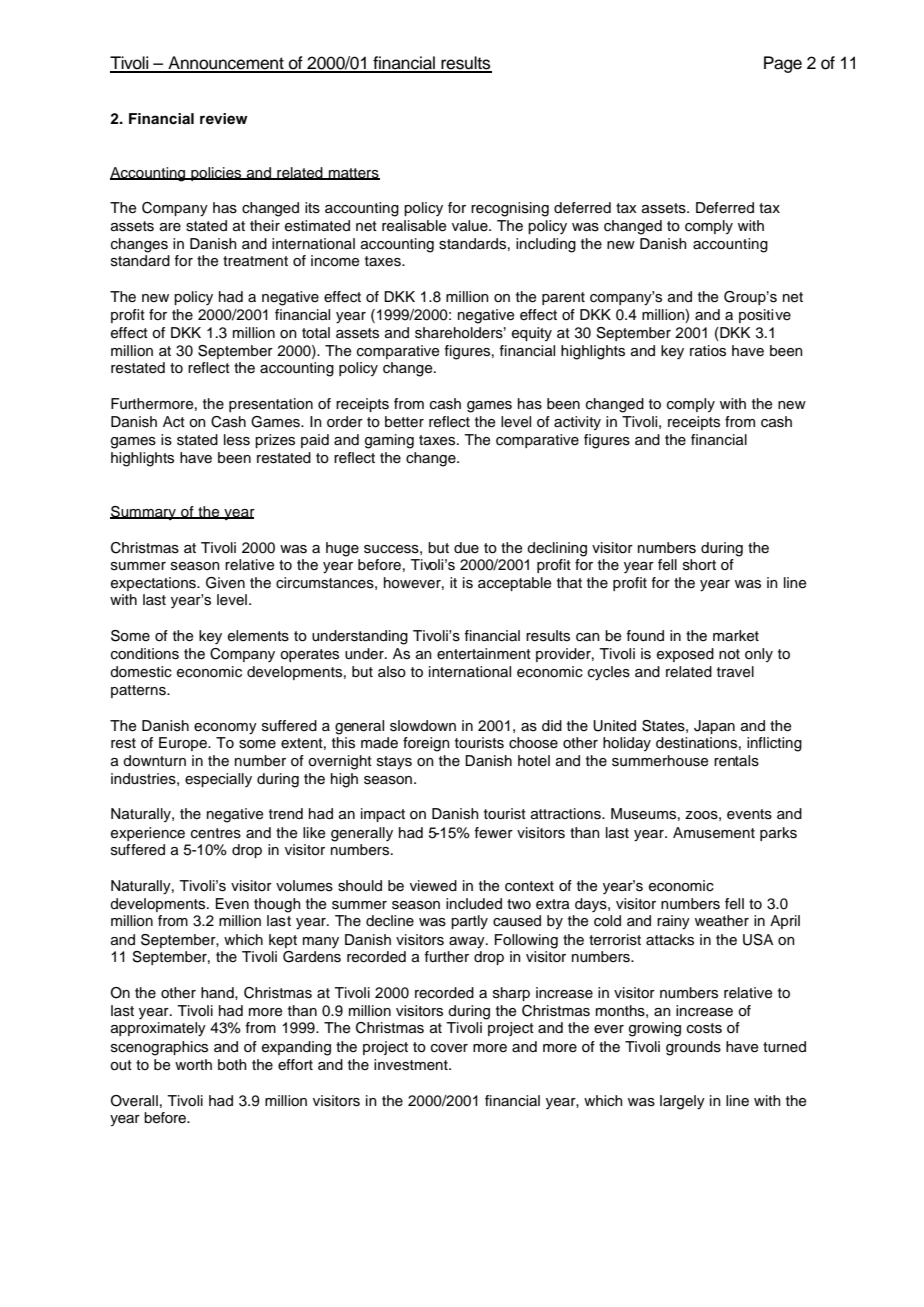 The image size is (924, 1307). Describe the element at coordinates (708, 351) in the screenshot. I see `ratios` at that location.
